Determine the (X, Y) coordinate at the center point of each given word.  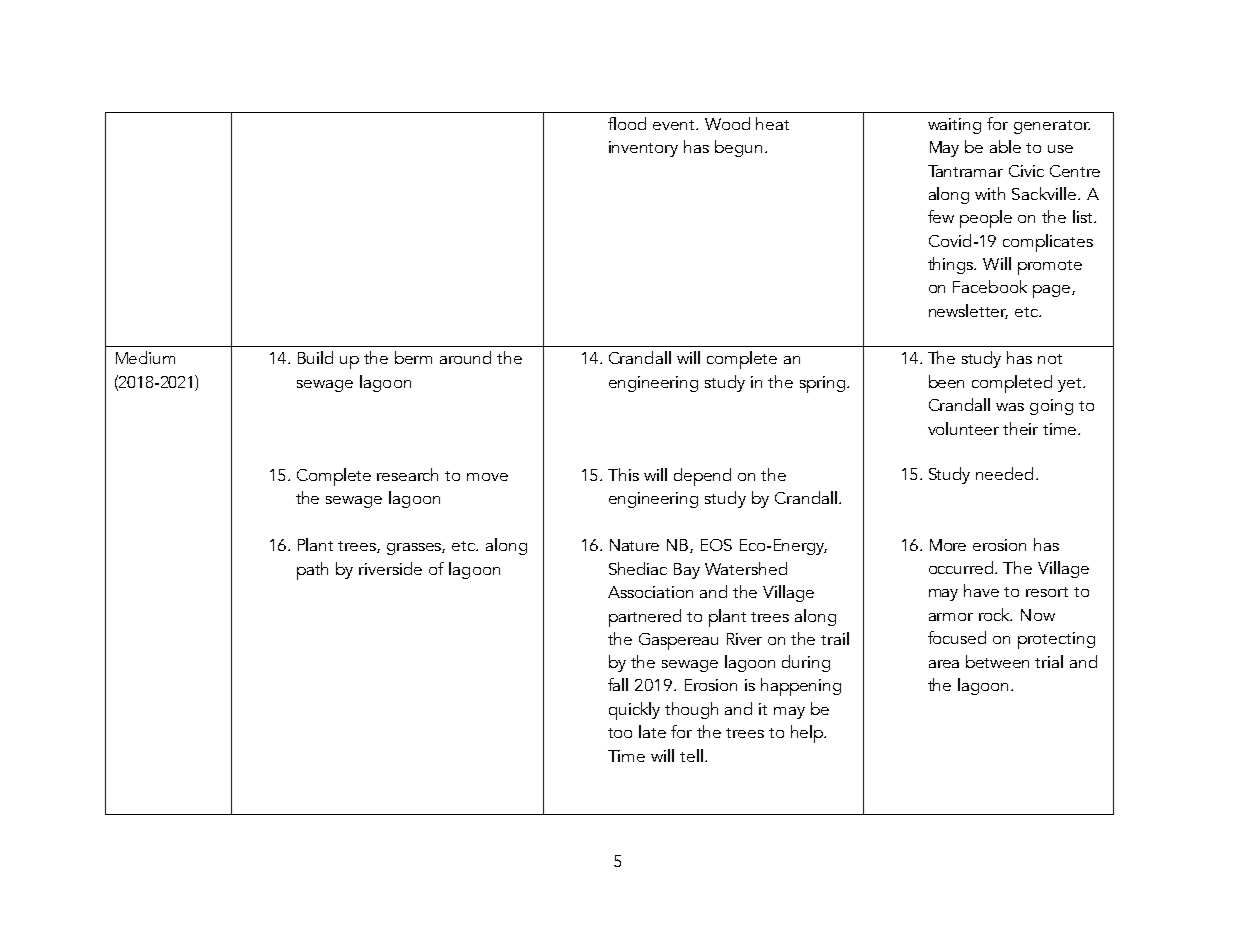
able (1005, 146)
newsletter (968, 311)
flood (627, 123)
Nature (634, 545)
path (312, 571)
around (465, 357)
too (620, 733)
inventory (643, 149)
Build (315, 357)
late (652, 731)
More (948, 545)
